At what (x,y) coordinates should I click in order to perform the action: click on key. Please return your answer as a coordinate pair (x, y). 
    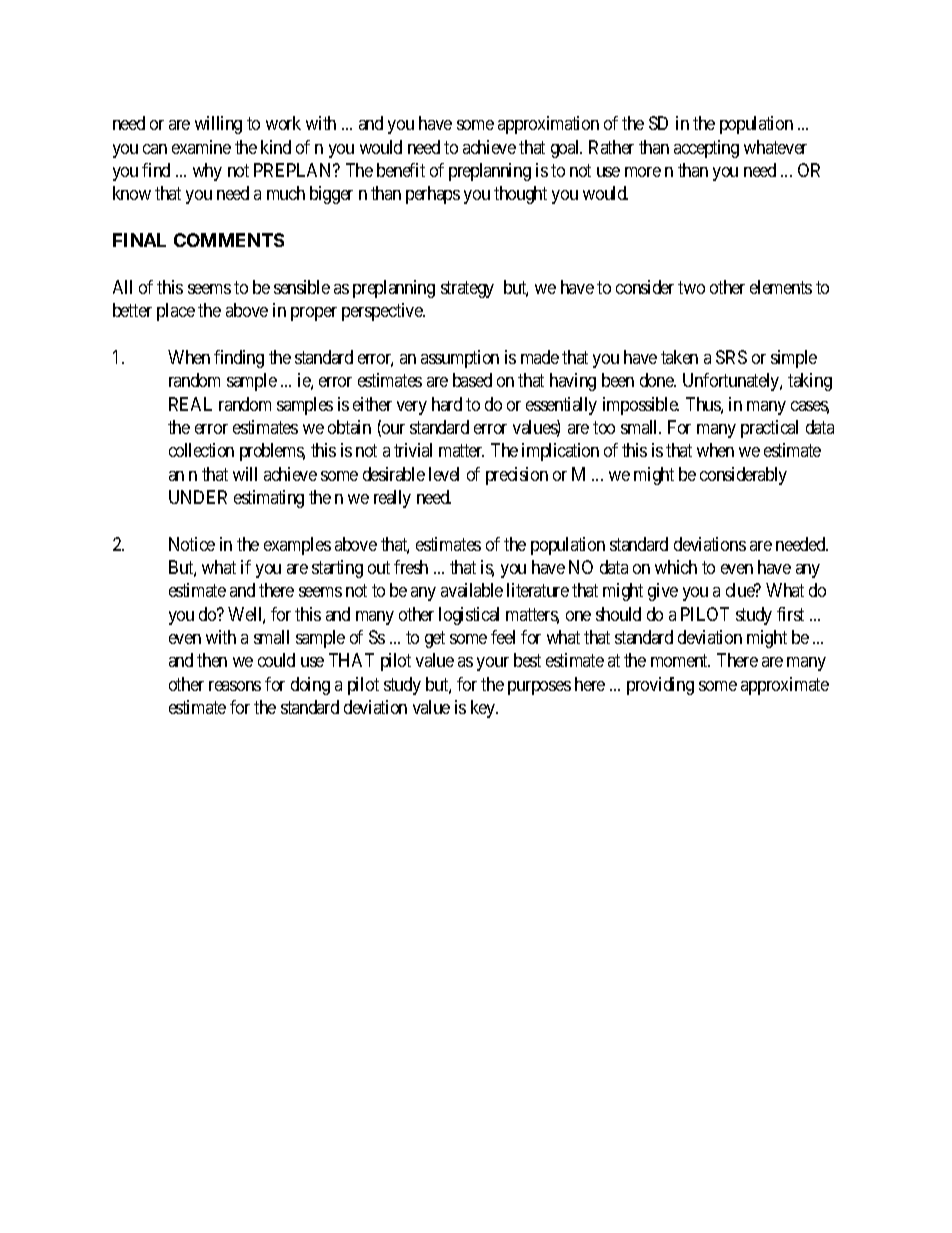
    Looking at the image, I should click on (484, 709).
